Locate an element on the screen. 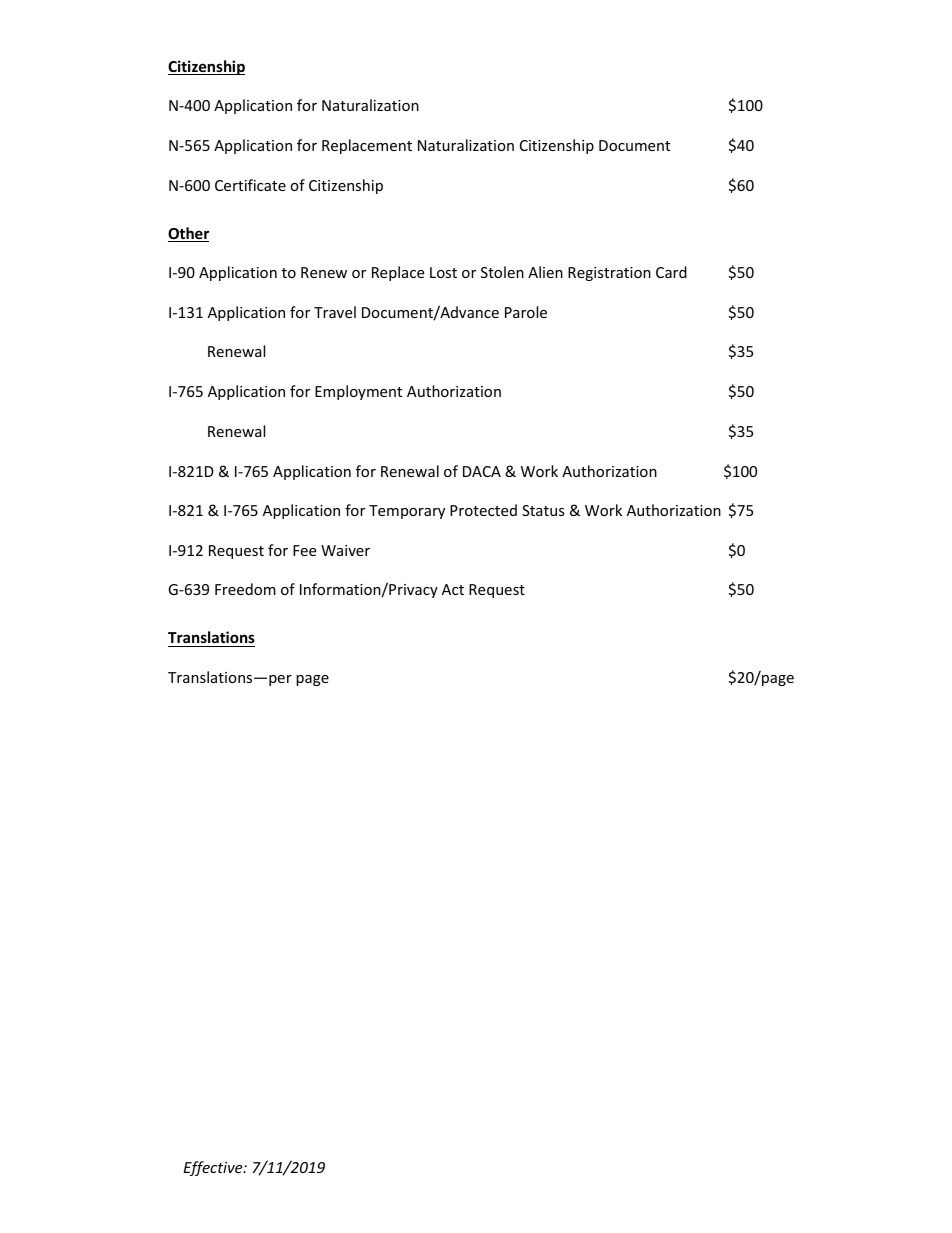  Certificate is located at coordinates (250, 185).
